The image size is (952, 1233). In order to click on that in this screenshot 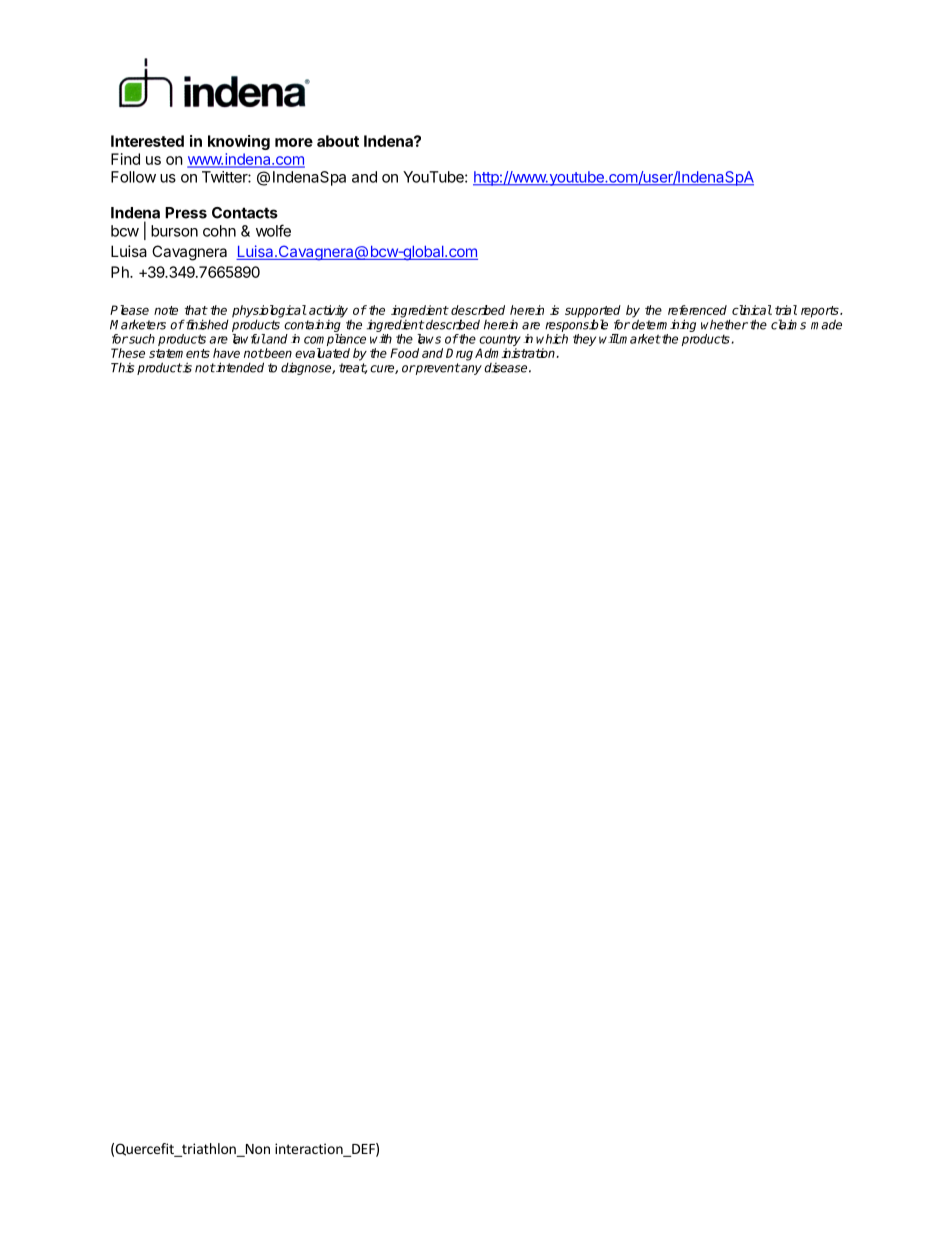, I will do `click(196, 310)`.
